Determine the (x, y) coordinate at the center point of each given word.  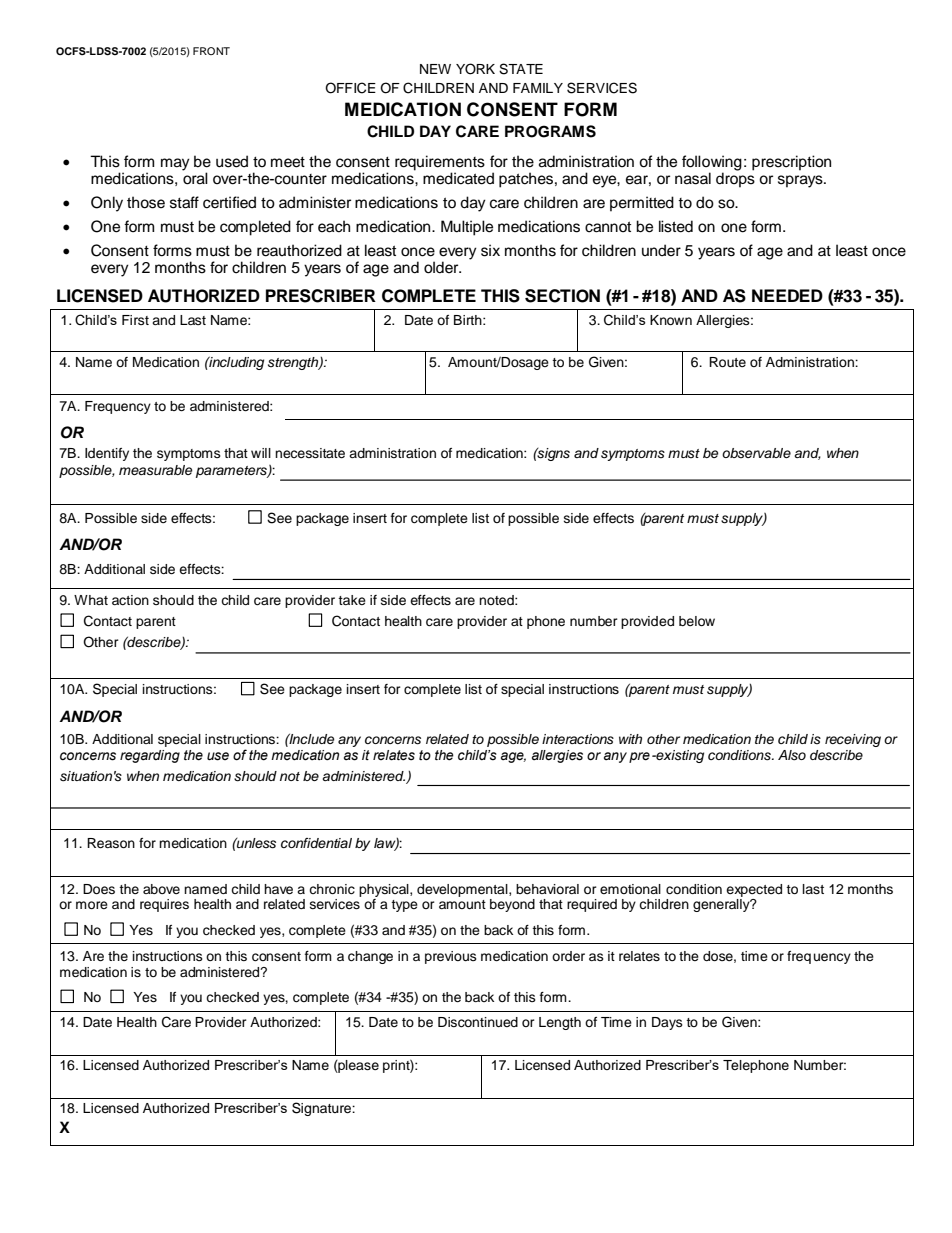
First (135, 320)
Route (727, 362)
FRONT (211, 51)
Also (792, 755)
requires (164, 905)
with (630, 739)
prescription (791, 163)
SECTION (562, 296)
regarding (150, 756)
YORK (475, 69)
